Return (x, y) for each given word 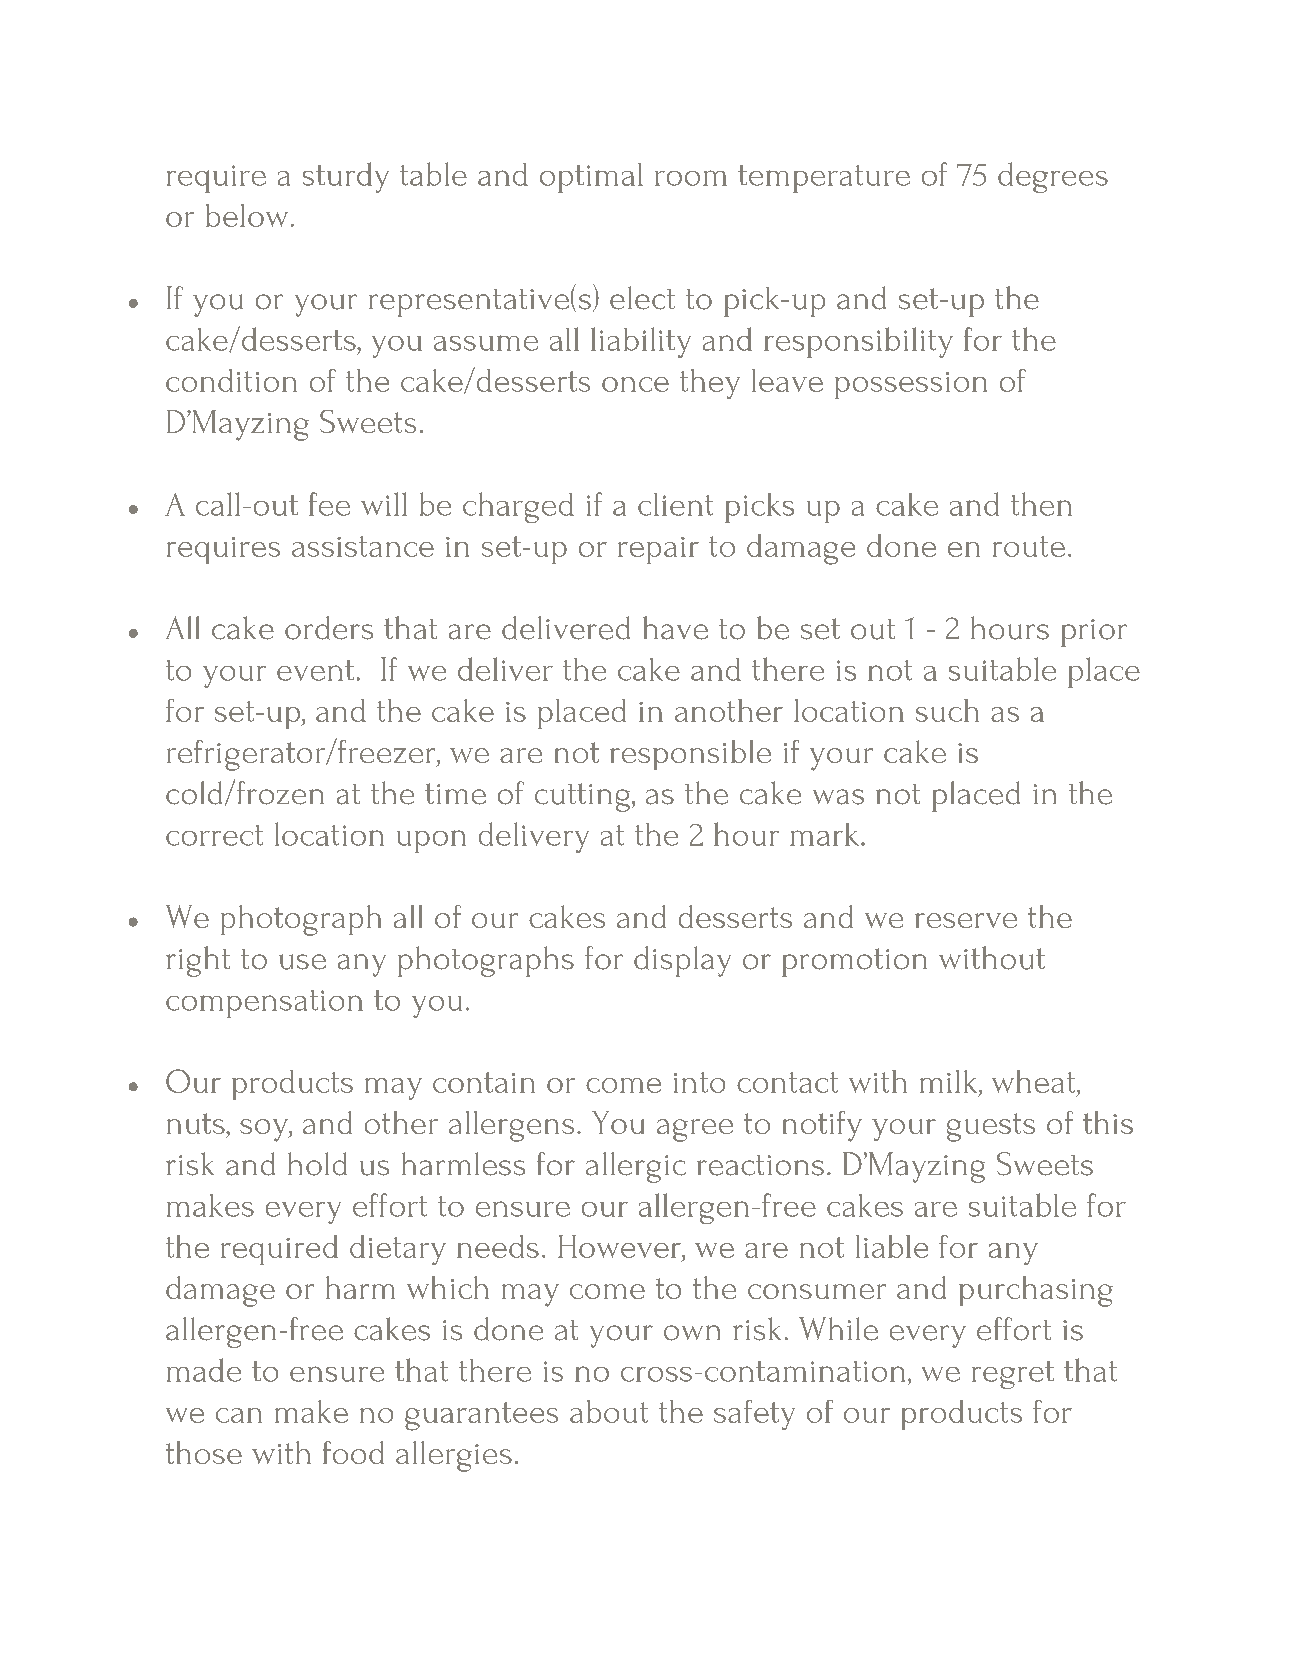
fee (329, 504)
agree (695, 1130)
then (1041, 504)
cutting (582, 797)
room (691, 178)
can (239, 1415)
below (247, 215)
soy (265, 1130)
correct (214, 835)
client (675, 504)
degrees (1053, 177)
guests (991, 1127)
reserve (966, 920)
